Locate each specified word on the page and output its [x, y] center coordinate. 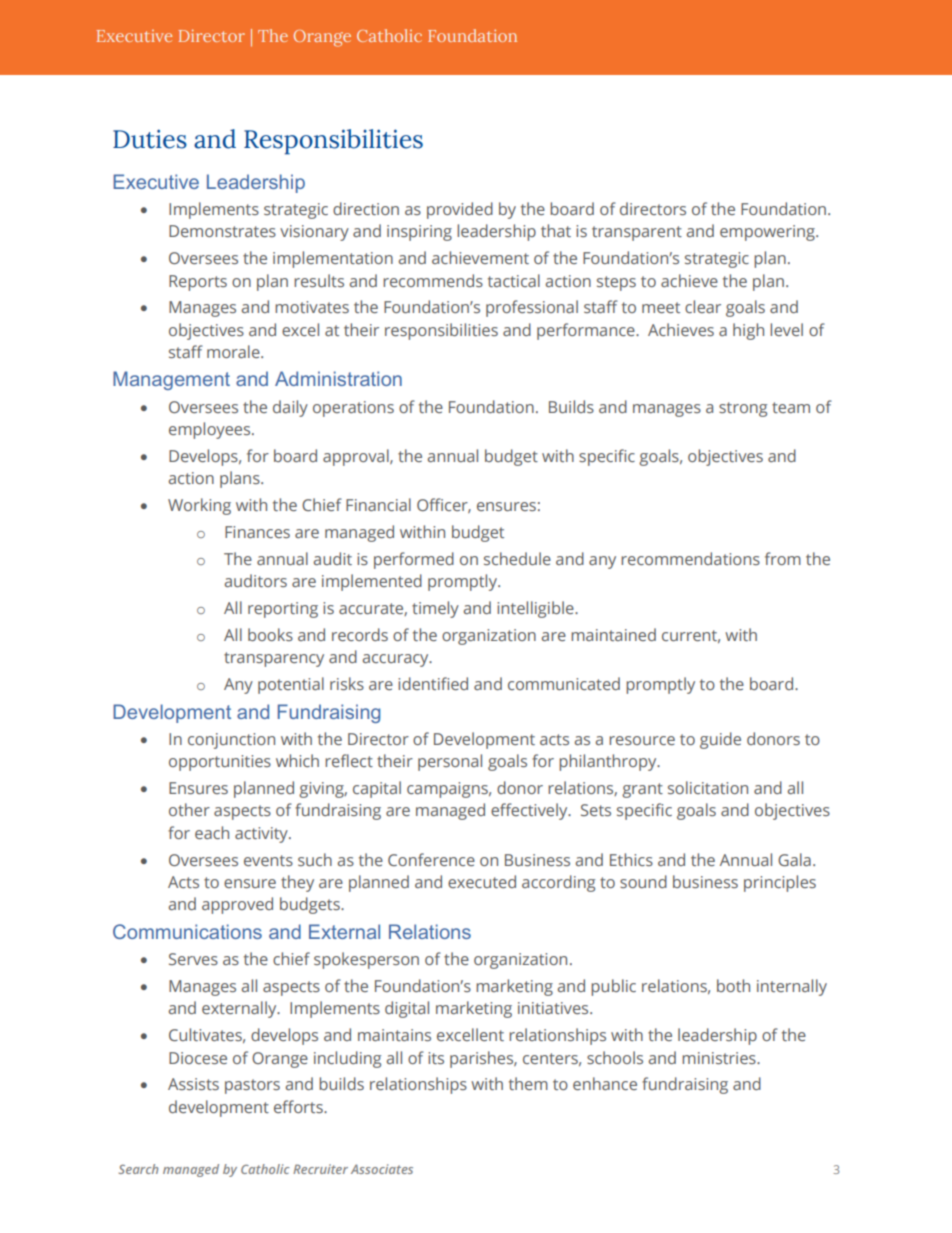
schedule [517, 558]
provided [460, 210]
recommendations [690, 558]
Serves [193, 959]
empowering [768, 233]
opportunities [220, 763]
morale [234, 351]
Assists [193, 1084]
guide [720, 740]
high [748, 331]
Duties [150, 139]
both [733, 985]
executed [482, 881]
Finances [257, 532]
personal [450, 762]
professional [532, 308]
